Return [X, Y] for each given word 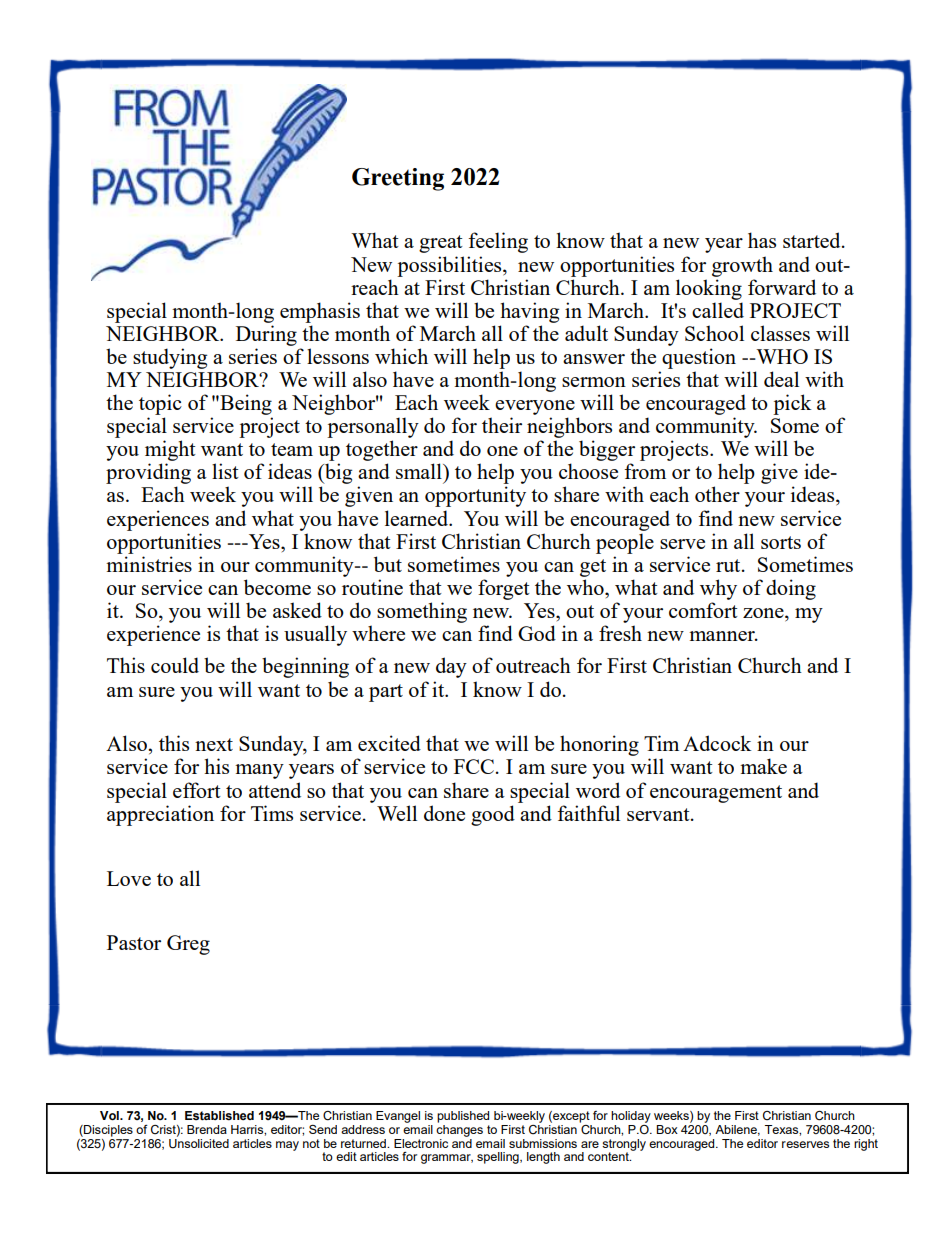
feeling [498, 242]
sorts [781, 542]
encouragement [716, 794]
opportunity [475, 496]
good [493, 815]
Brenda [207, 1129]
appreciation [160, 815]
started [813, 240]
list [225, 471]
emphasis [320, 312]
